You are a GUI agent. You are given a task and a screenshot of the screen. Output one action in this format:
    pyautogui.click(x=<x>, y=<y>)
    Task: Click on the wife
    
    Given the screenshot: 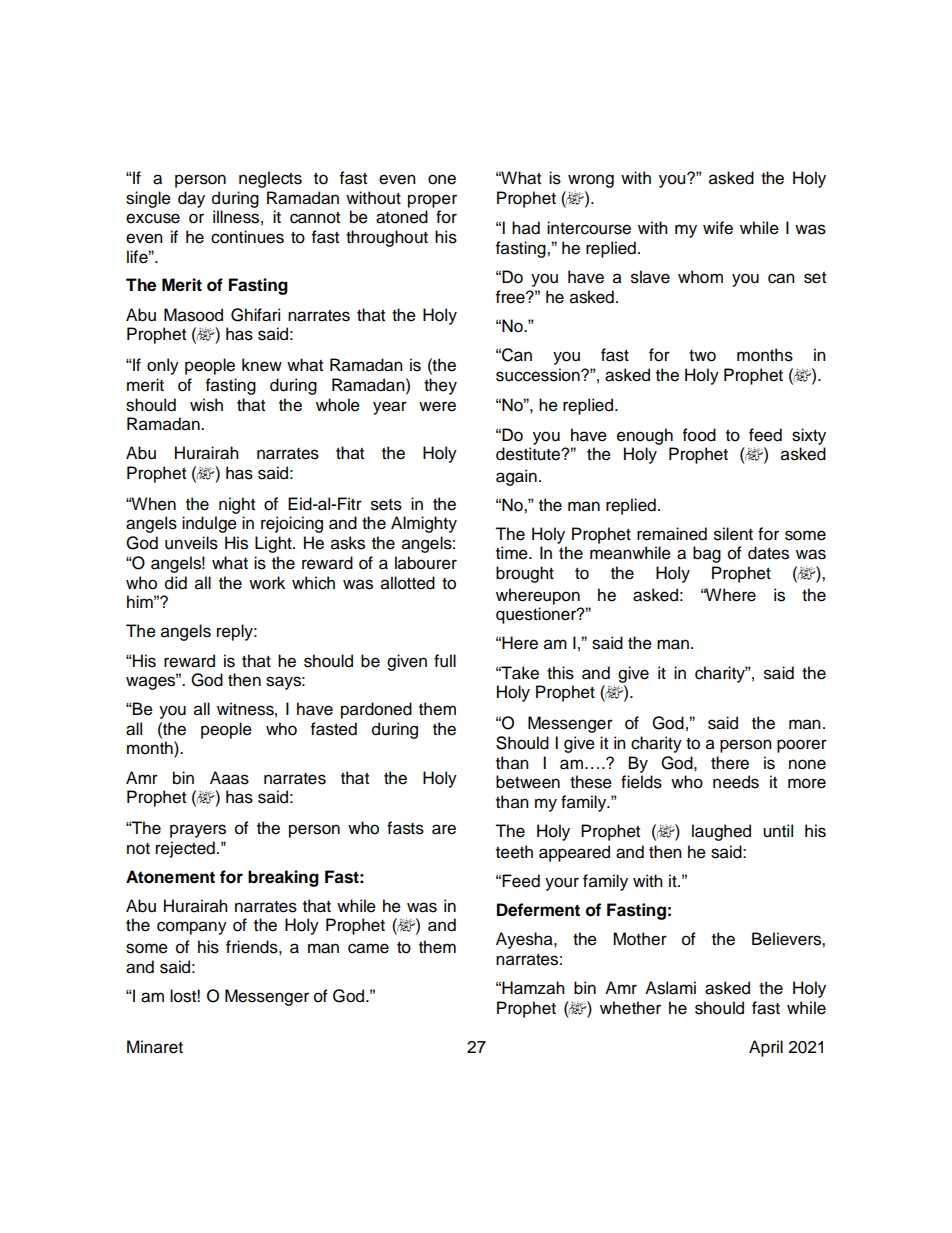 What is the action you would take?
    pyautogui.click(x=718, y=228)
